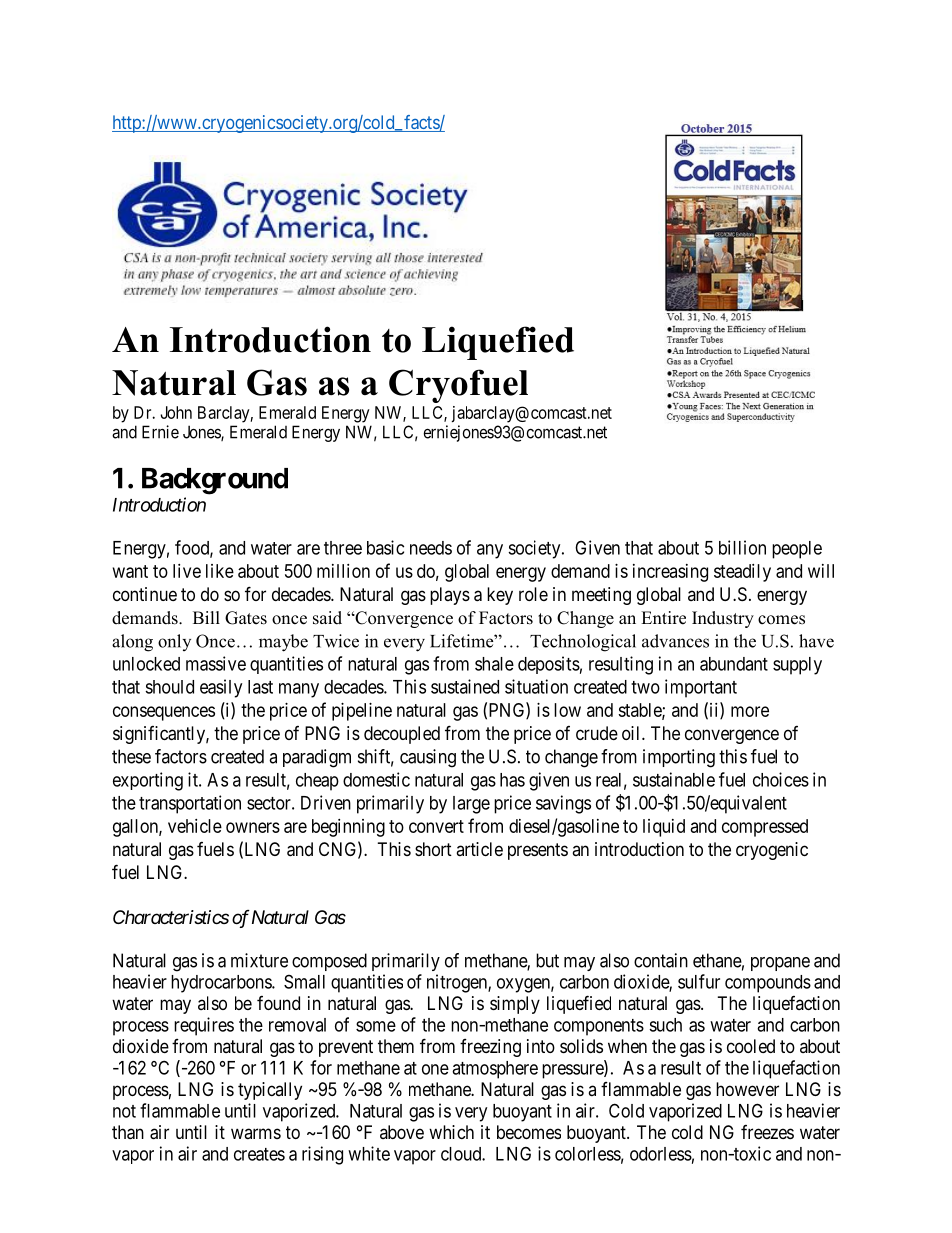 The height and width of the screenshot is (1233, 952). What do you see at coordinates (431, 548) in the screenshot?
I see `needs` at bounding box center [431, 548].
